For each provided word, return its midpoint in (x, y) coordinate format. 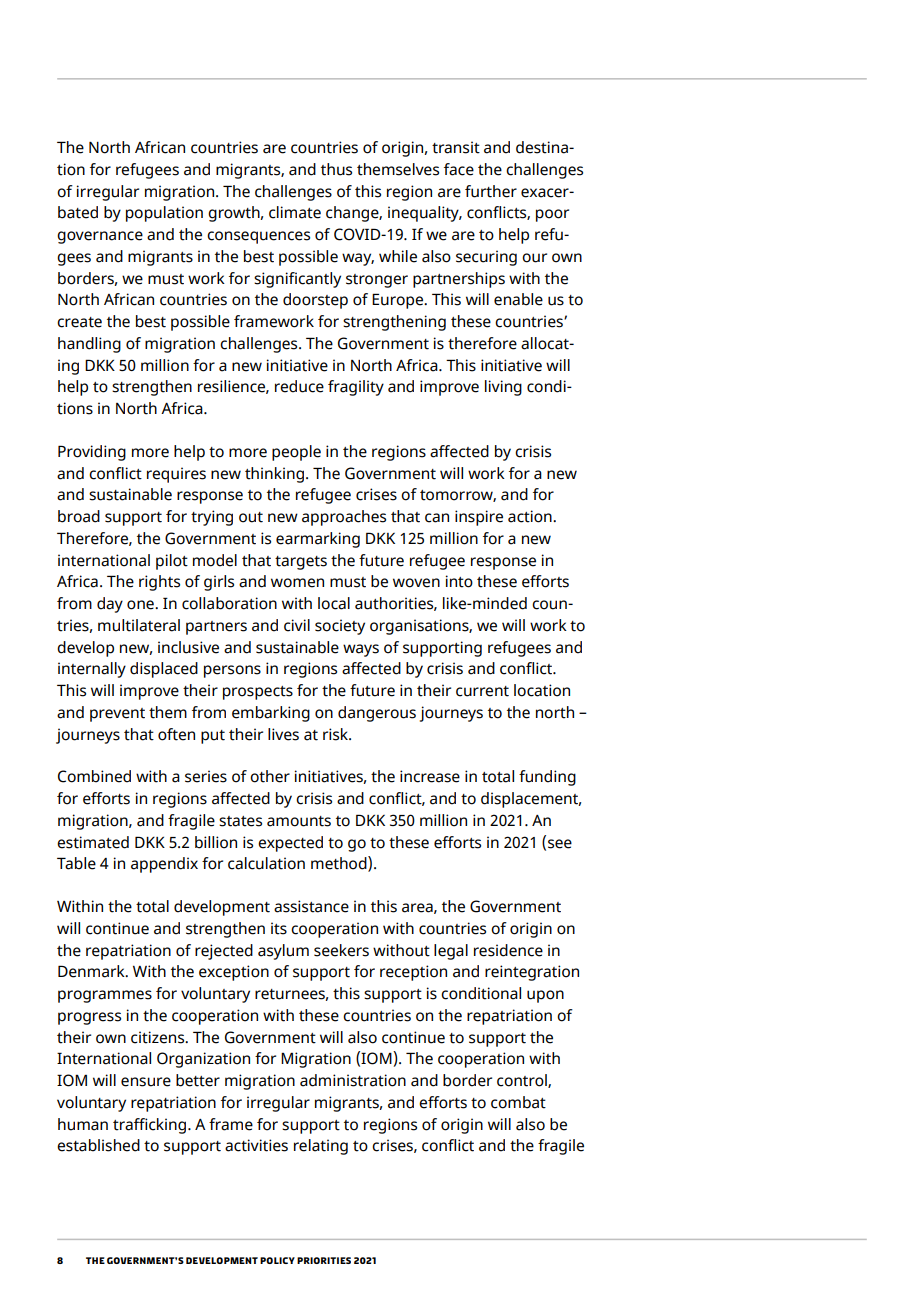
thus (336, 169)
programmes (105, 996)
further (491, 191)
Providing (92, 453)
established (98, 1145)
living (503, 388)
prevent (117, 715)
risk (337, 734)
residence (508, 950)
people (296, 453)
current (482, 691)
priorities (324, 1260)
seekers (341, 950)
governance (100, 237)
